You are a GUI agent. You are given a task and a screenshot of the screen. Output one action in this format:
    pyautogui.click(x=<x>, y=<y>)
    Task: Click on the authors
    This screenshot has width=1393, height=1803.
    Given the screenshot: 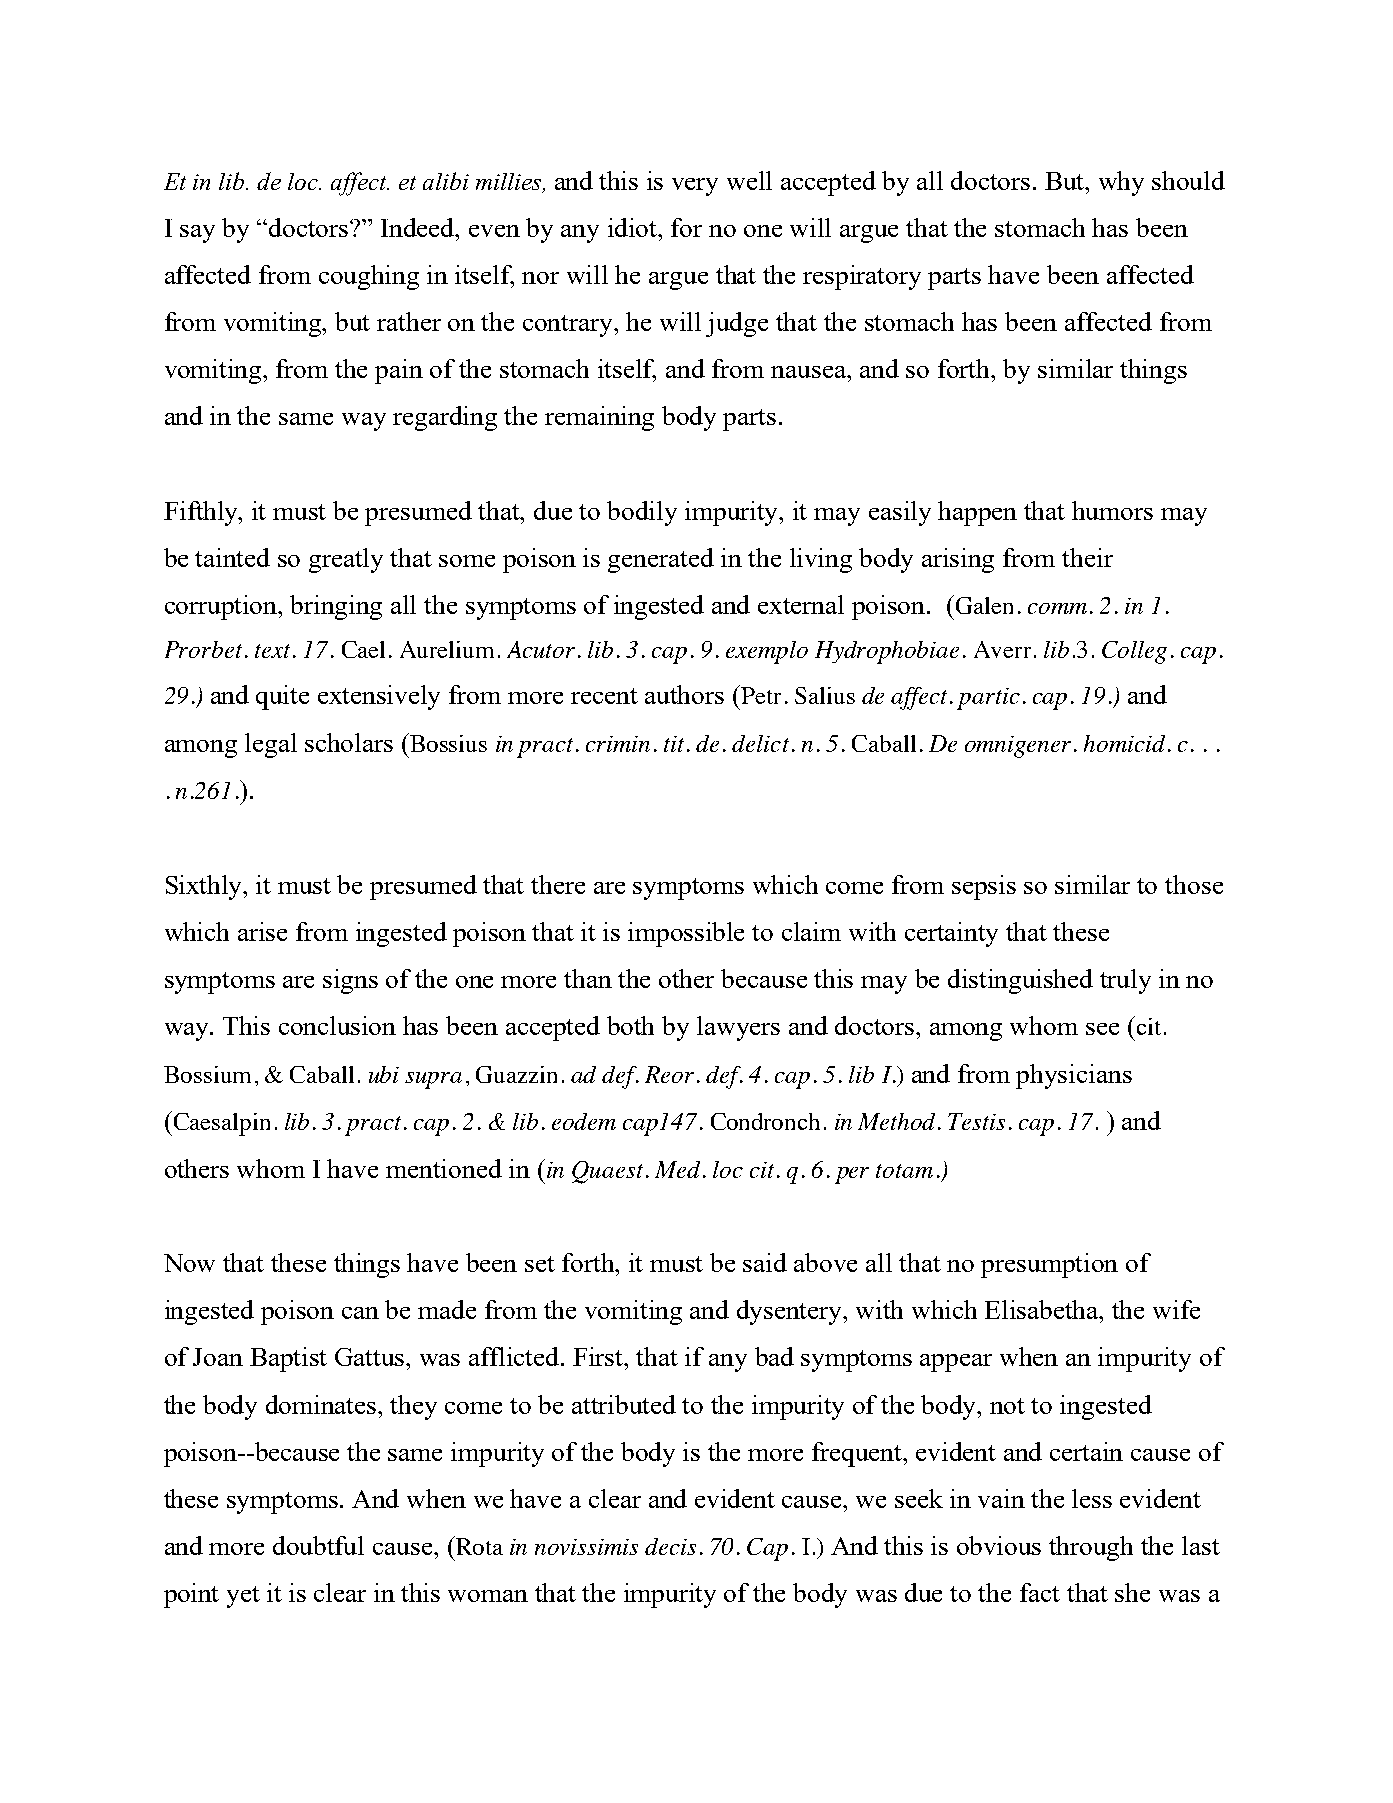 What is the action you would take?
    pyautogui.click(x=684, y=694)
